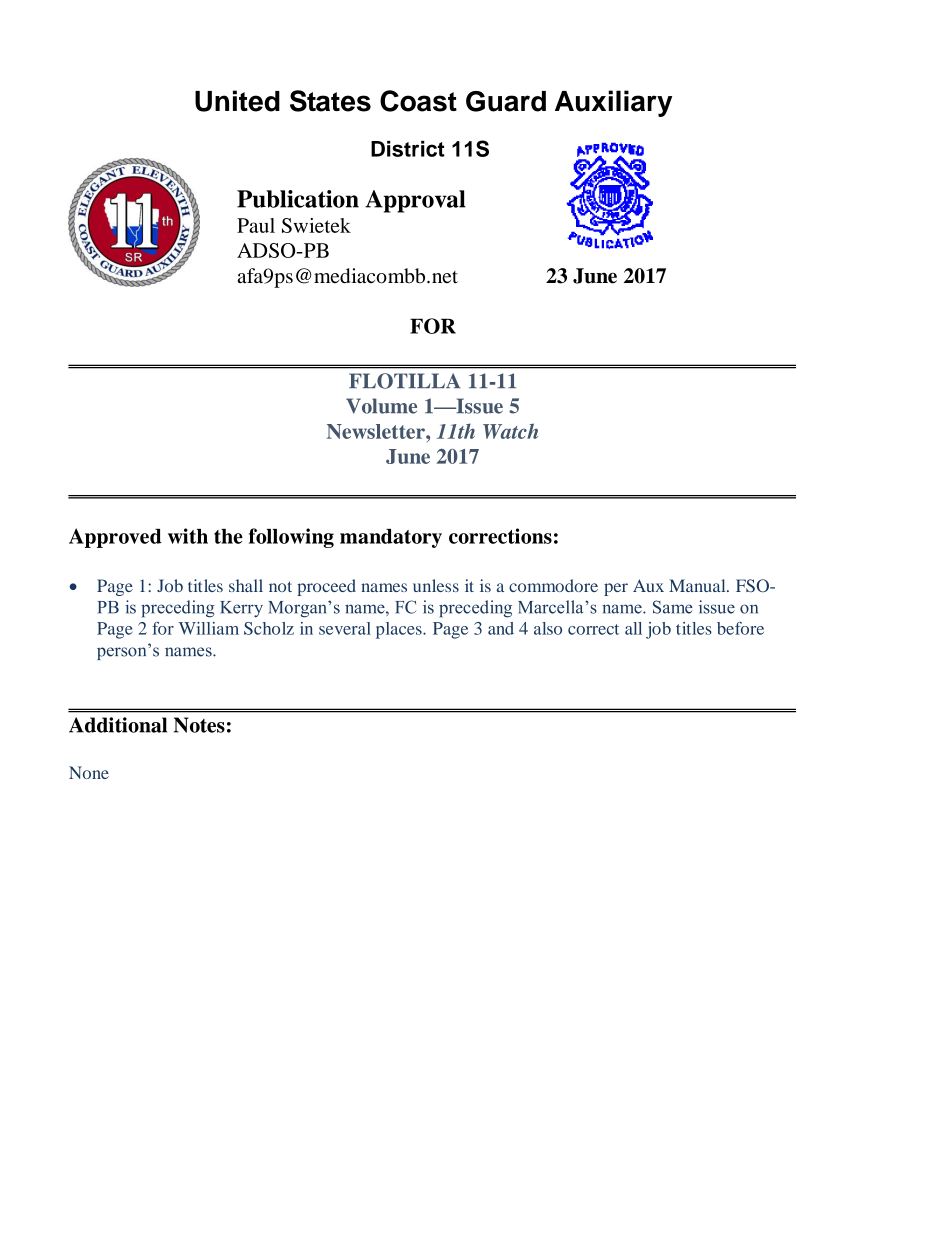  What do you see at coordinates (418, 101) in the page?
I see `Coast` at bounding box center [418, 101].
